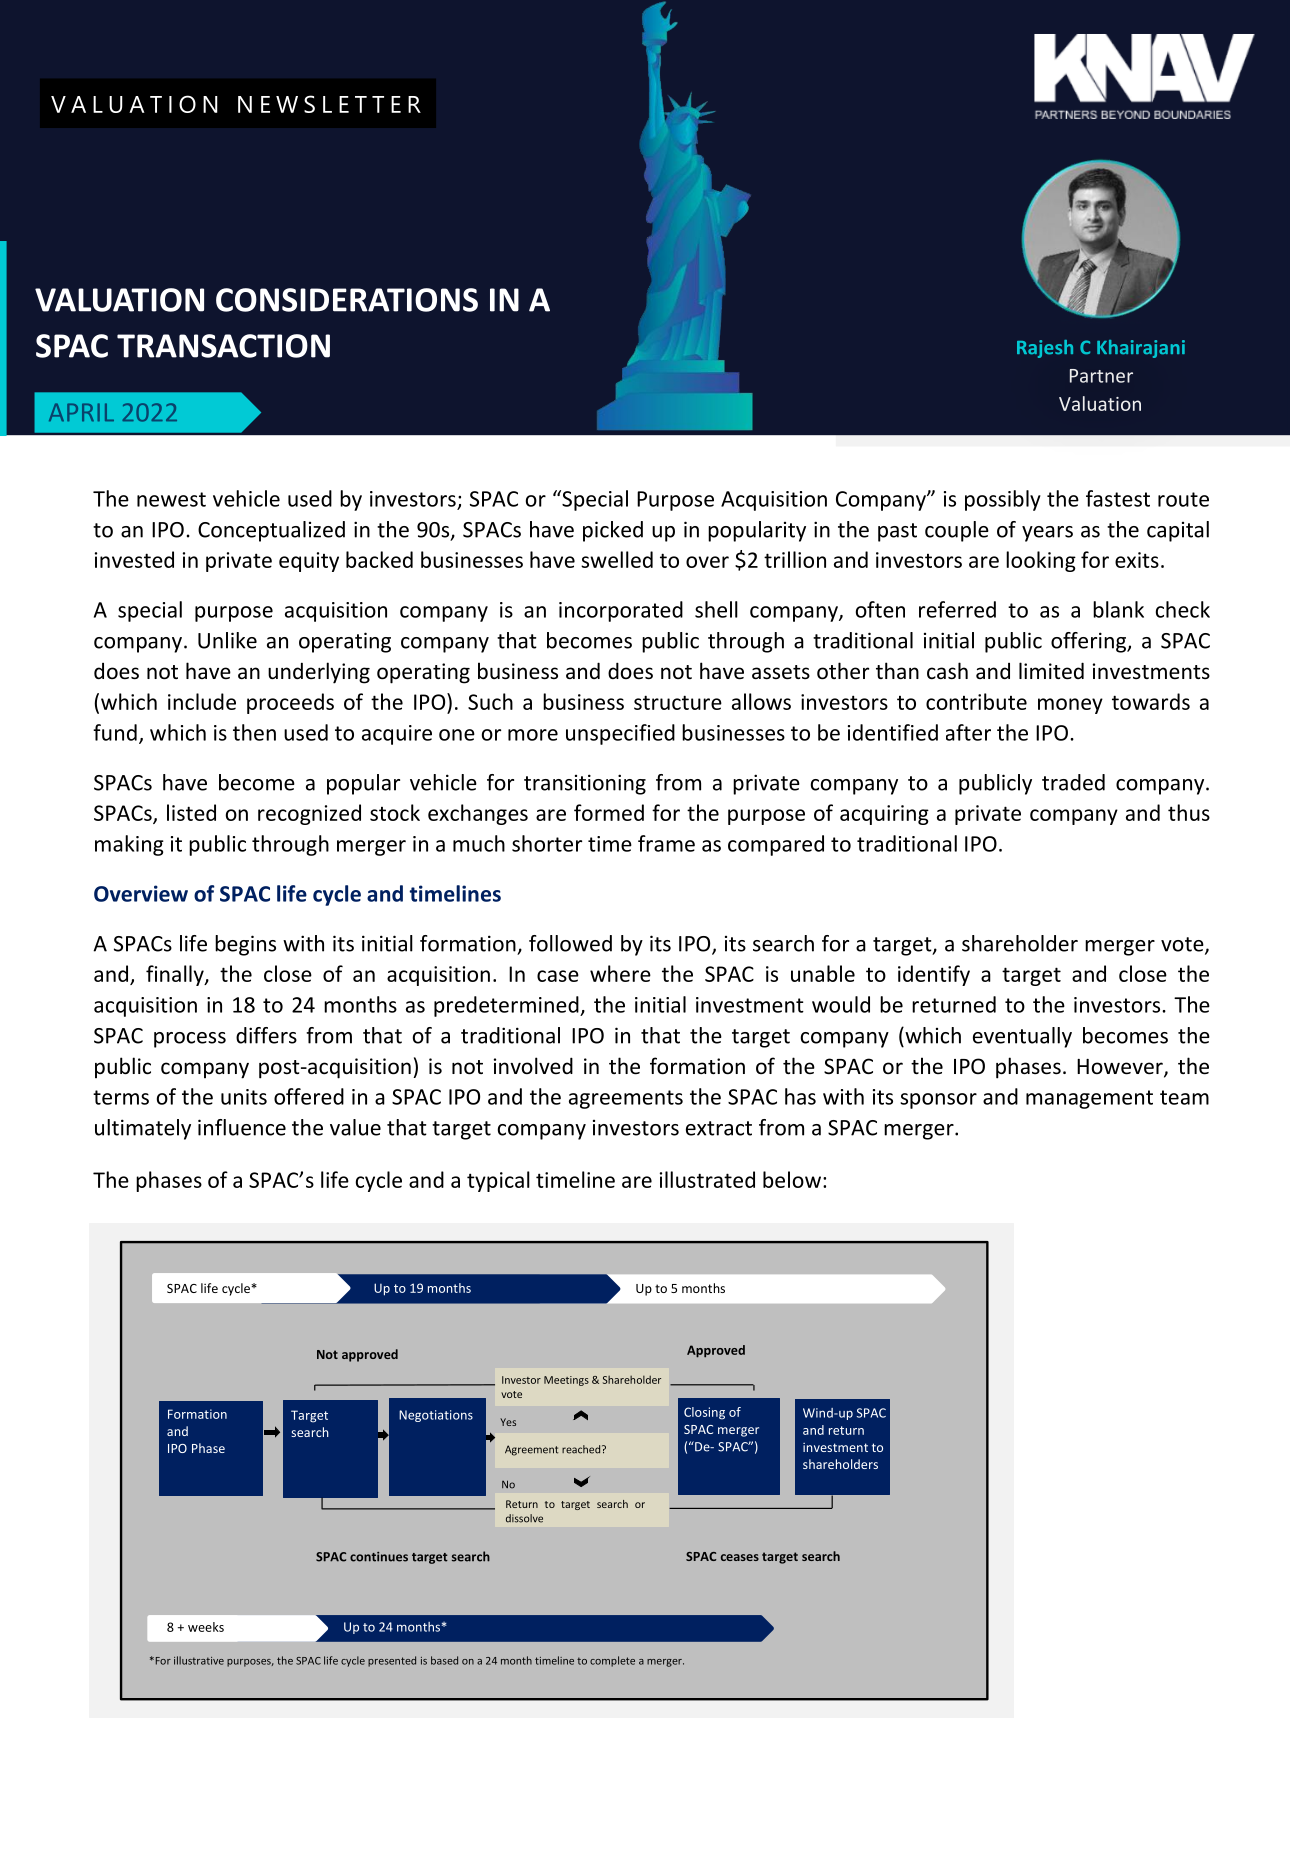 Image resolution: width=1290 pixels, height=1864 pixels. I want to click on units, so click(244, 1097).
